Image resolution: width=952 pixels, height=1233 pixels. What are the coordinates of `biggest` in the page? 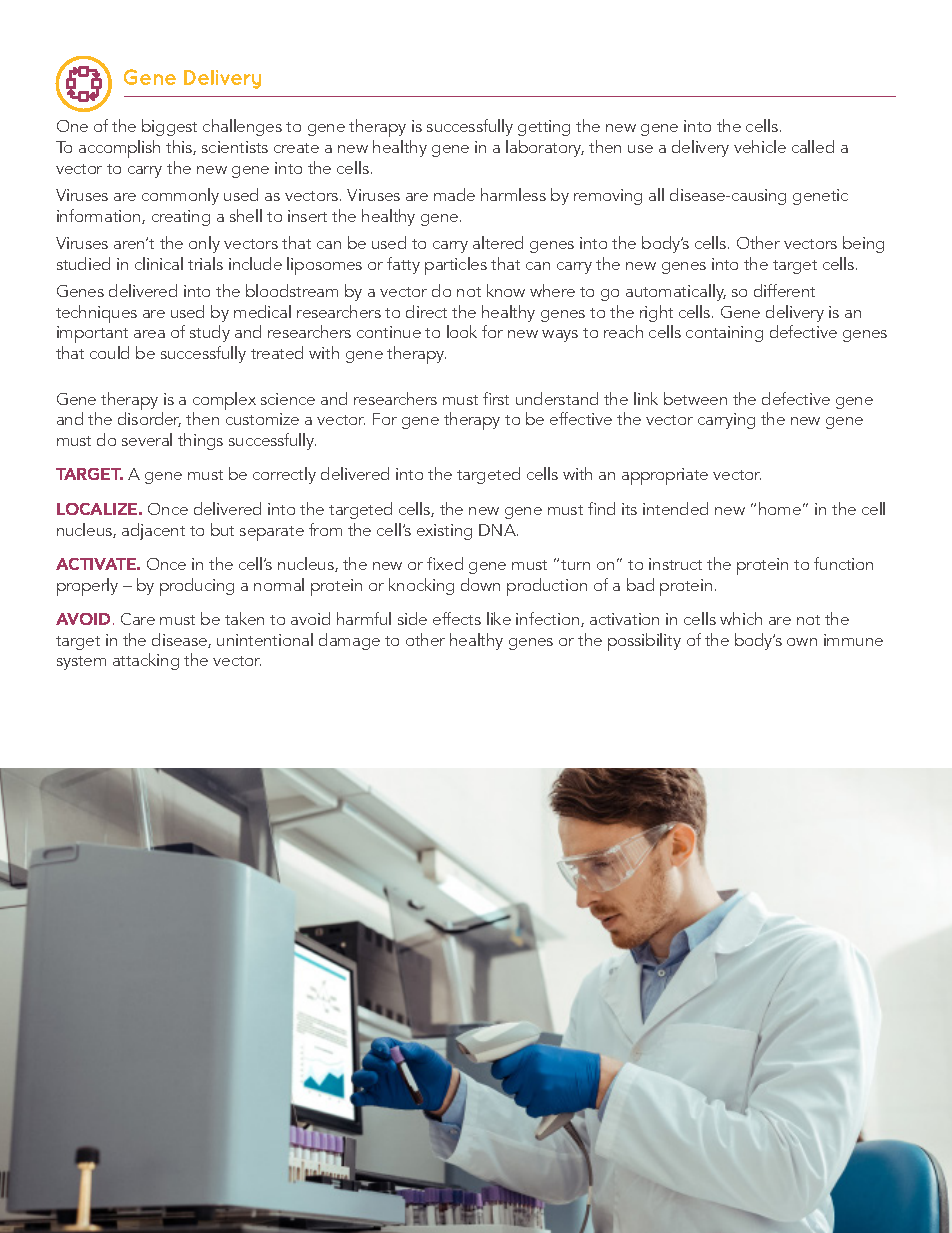 It's located at (169, 127).
